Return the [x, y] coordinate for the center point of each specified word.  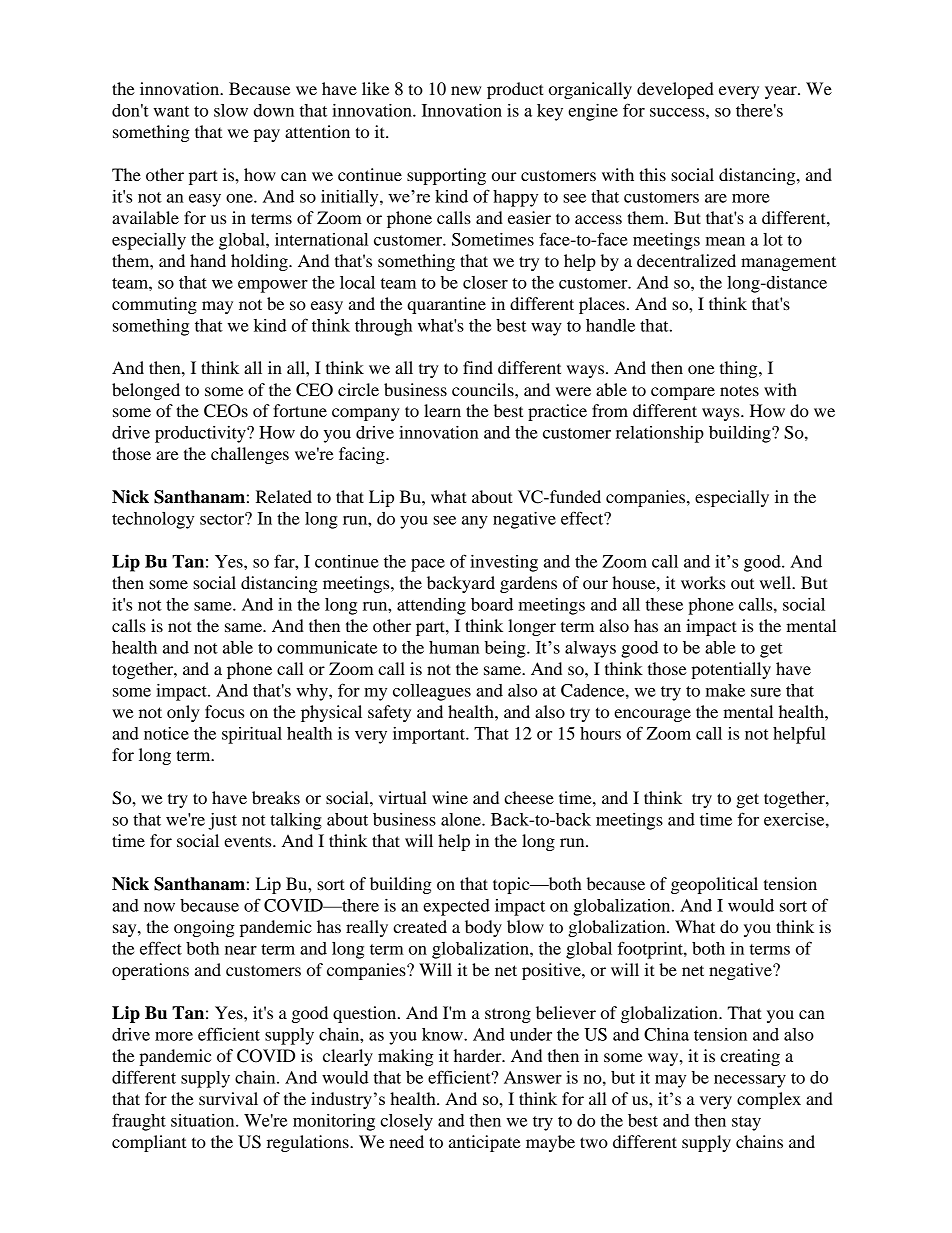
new [466, 90]
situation [204, 1120]
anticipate [485, 1143]
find [478, 367]
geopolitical [714, 885]
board [492, 604]
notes [739, 390]
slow [231, 110]
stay [746, 1123]
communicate [327, 647]
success [678, 112]
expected [456, 907]
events [249, 842]
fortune [300, 410]
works [703, 582]
